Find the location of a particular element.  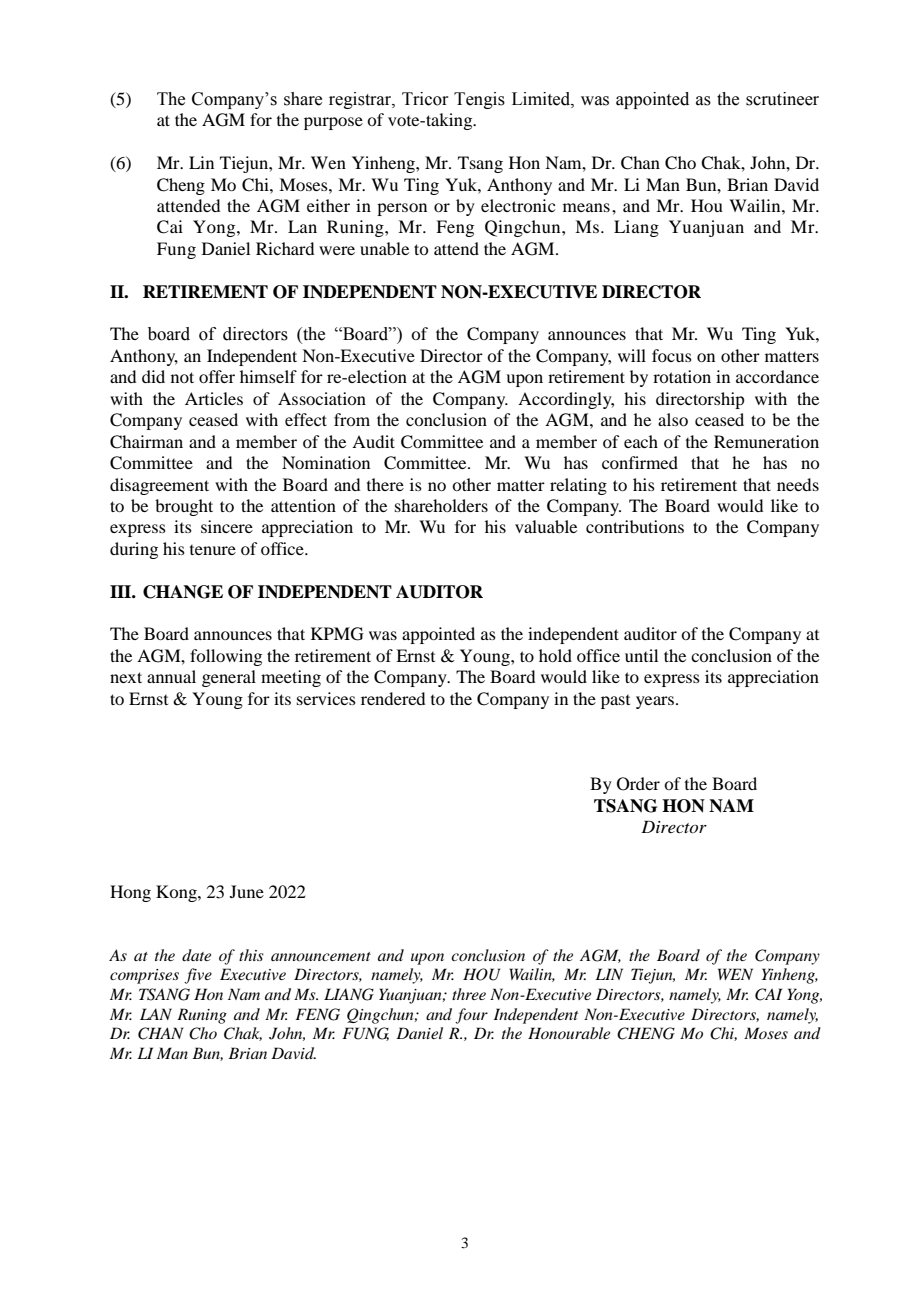

four is located at coordinates (471, 1016).
